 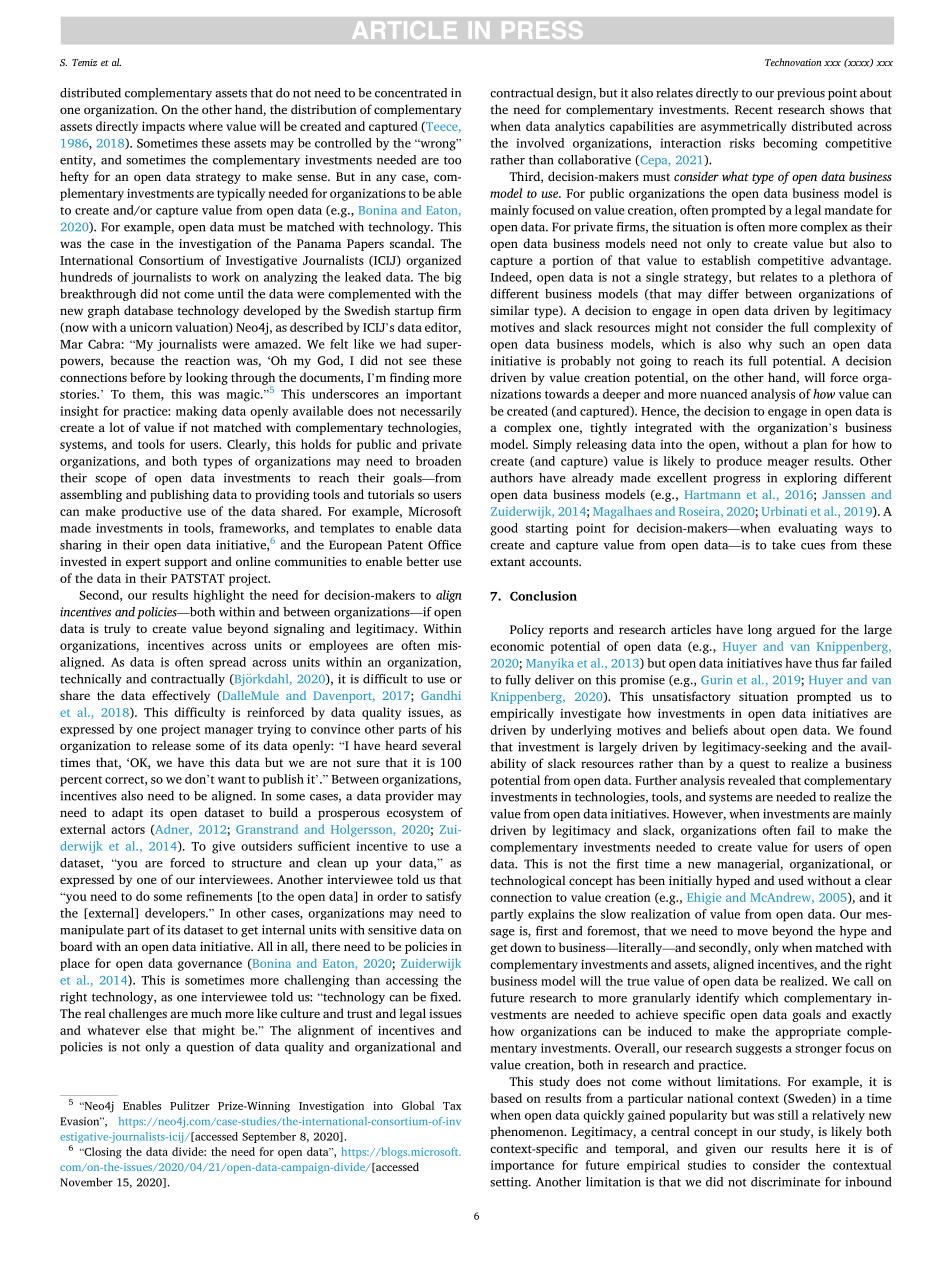 I want to click on involved, so click(x=540, y=143).
